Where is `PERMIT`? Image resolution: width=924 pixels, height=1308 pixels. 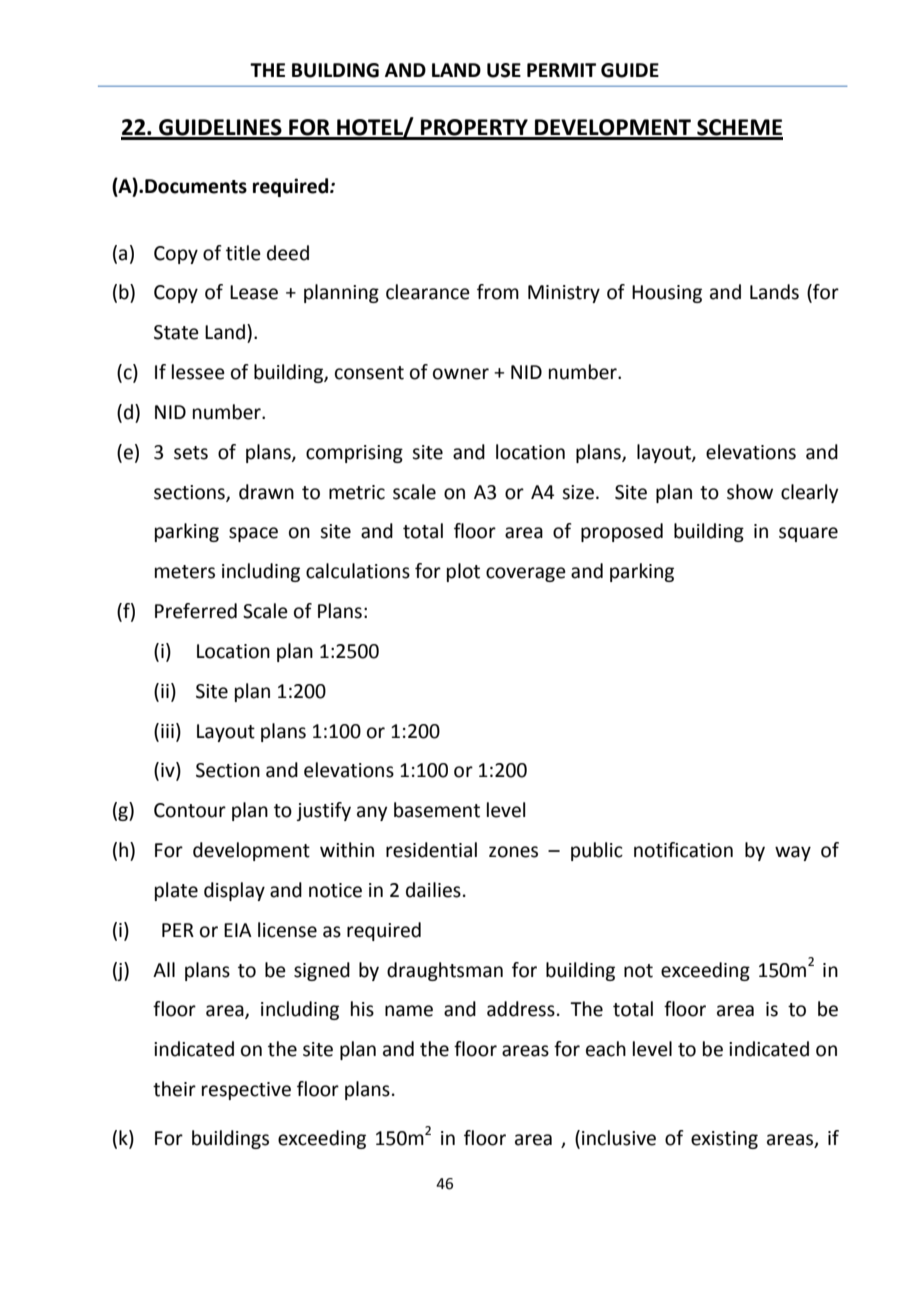
PERMIT is located at coordinates (561, 70).
